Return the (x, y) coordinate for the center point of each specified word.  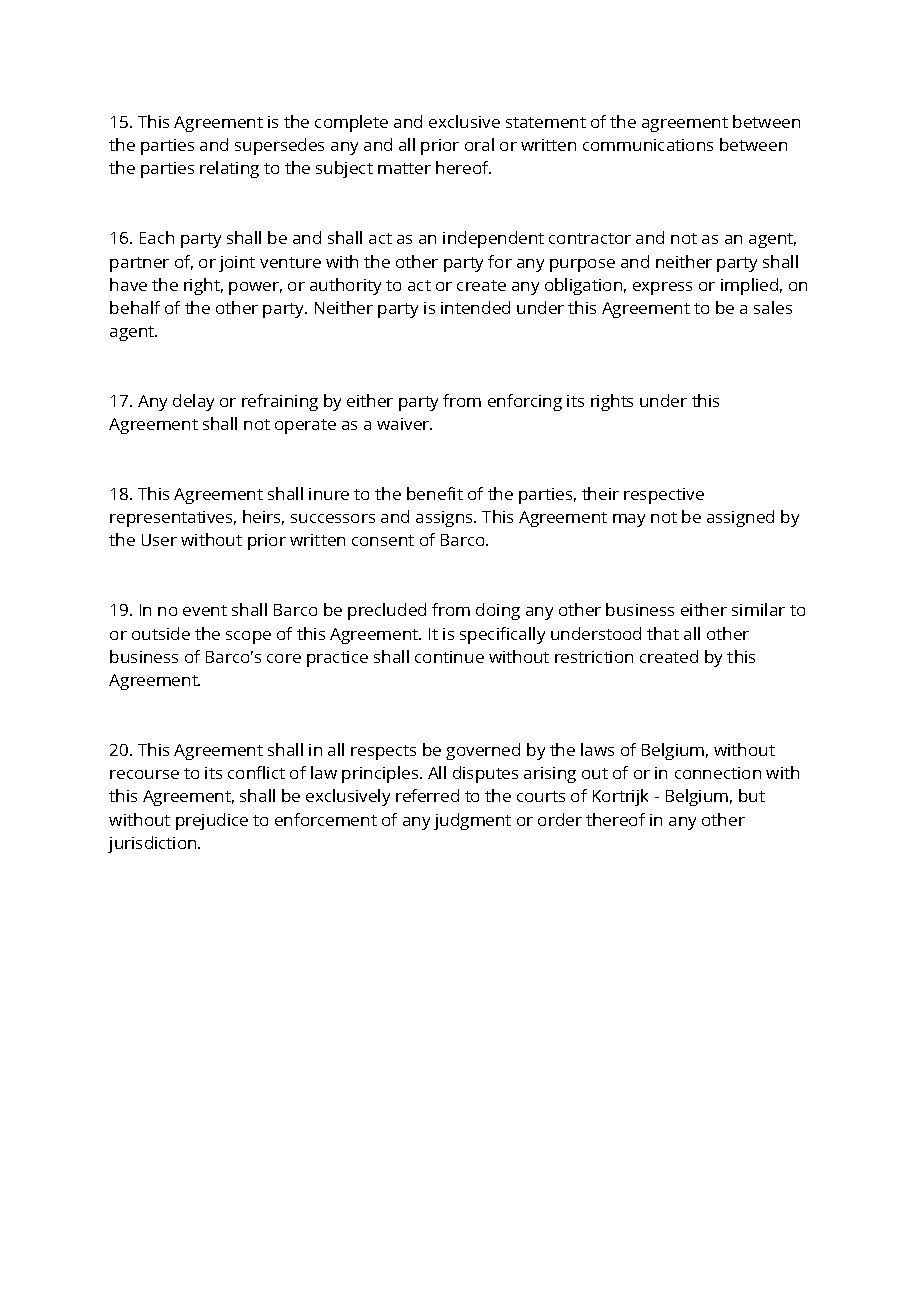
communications (648, 145)
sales (773, 307)
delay (193, 402)
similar (758, 609)
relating (229, 169)
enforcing (525, 402)
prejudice (212, 821)
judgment (472, 821)
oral (479, 144)
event (205, 610)
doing (498, 611)
